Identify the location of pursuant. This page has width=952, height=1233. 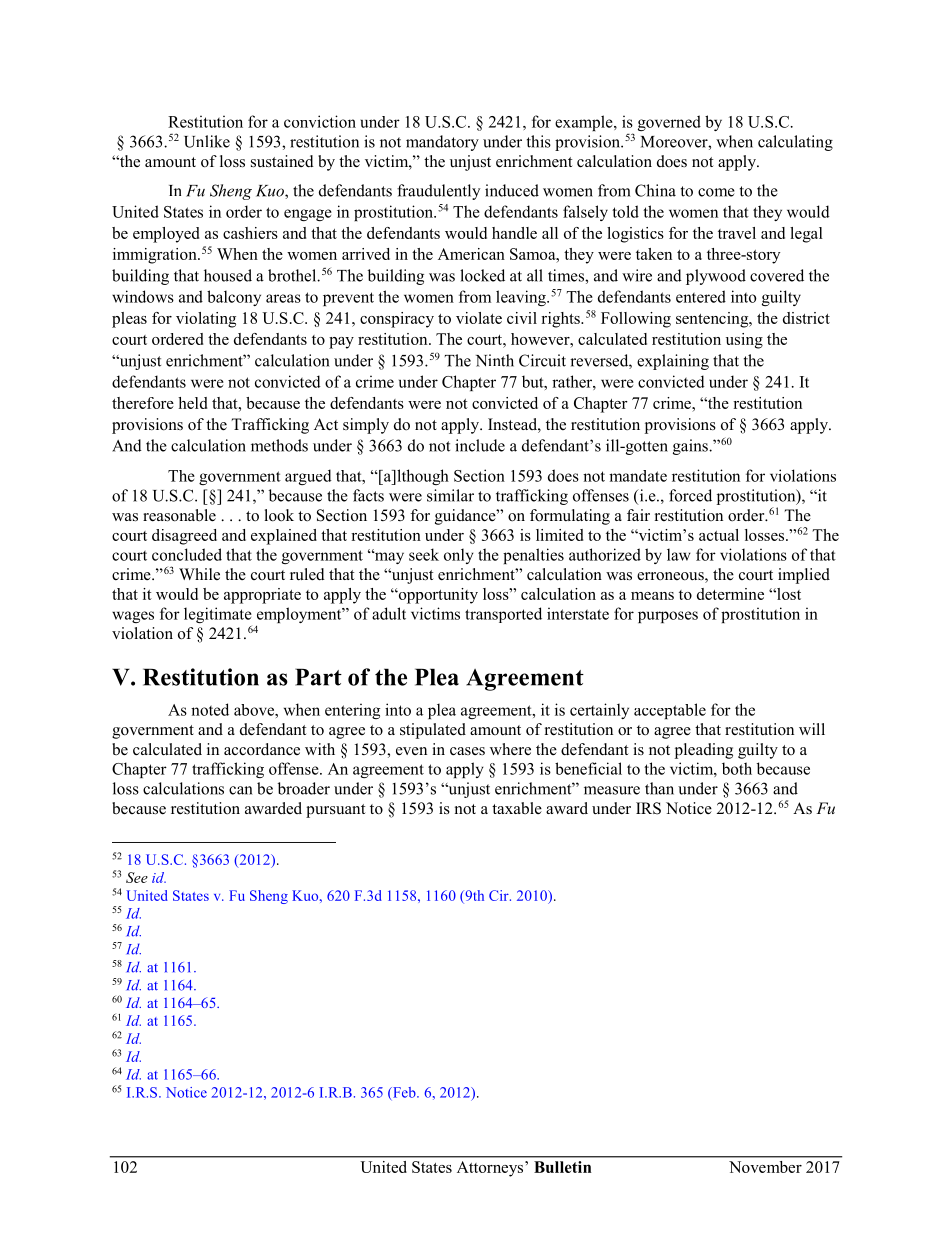
(335, 811).
